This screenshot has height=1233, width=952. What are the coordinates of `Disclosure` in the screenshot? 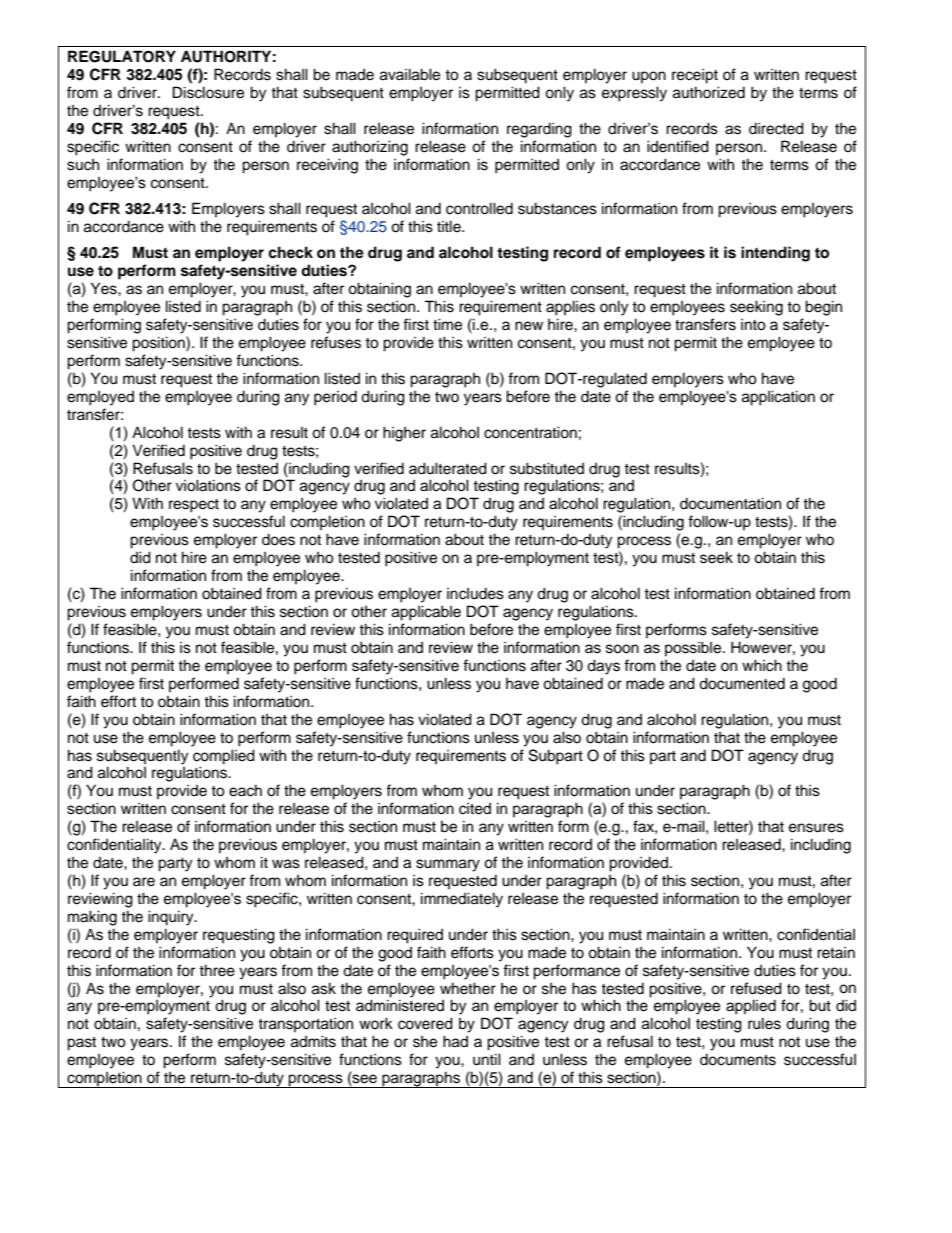 It's located at (208, 92).
